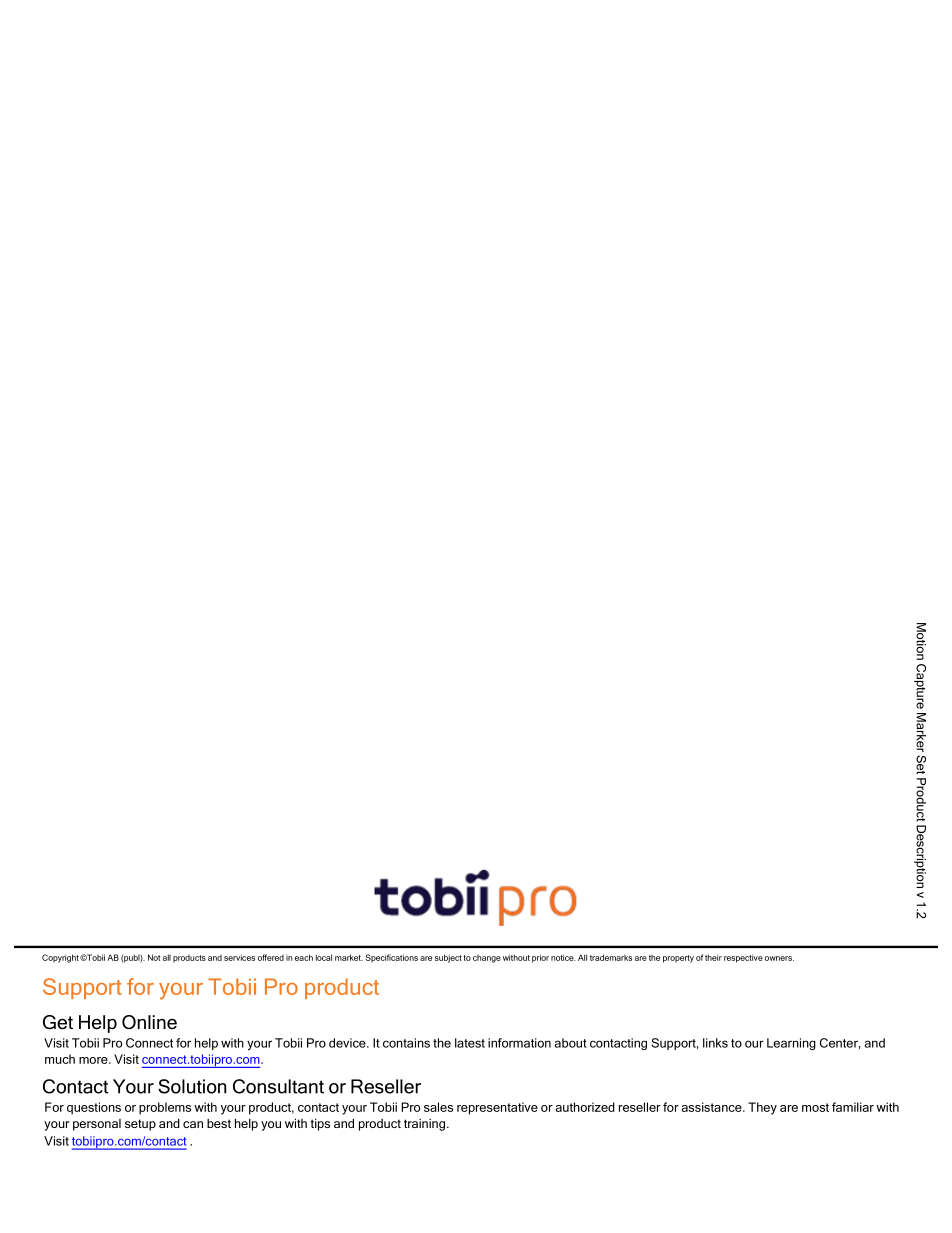  Describe the element at coordinates (470, 1043) in the image. I see `latest` at that location.
